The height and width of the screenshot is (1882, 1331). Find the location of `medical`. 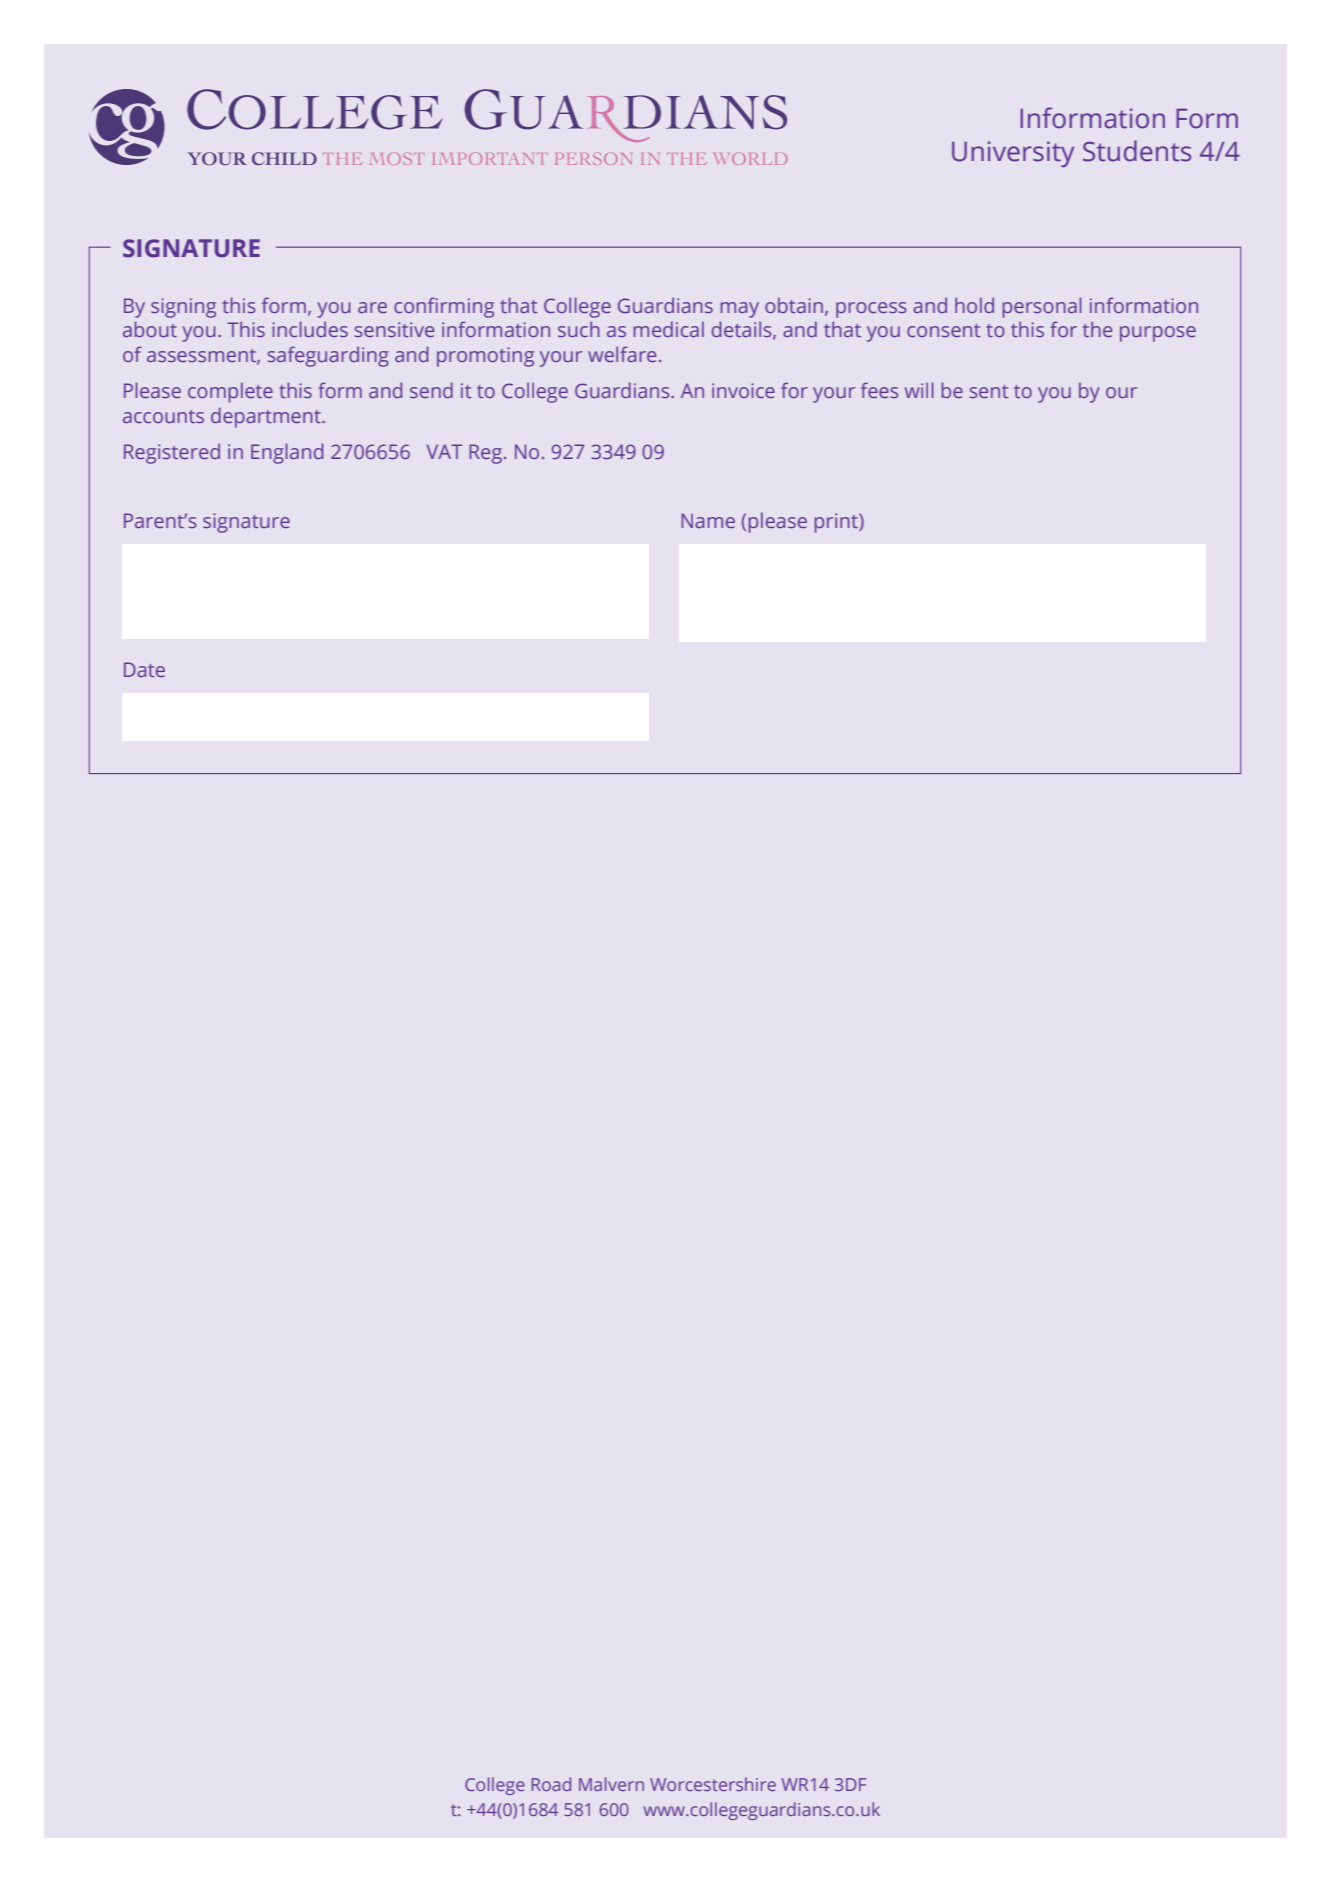

medical is located at coordinates (669, 329).
